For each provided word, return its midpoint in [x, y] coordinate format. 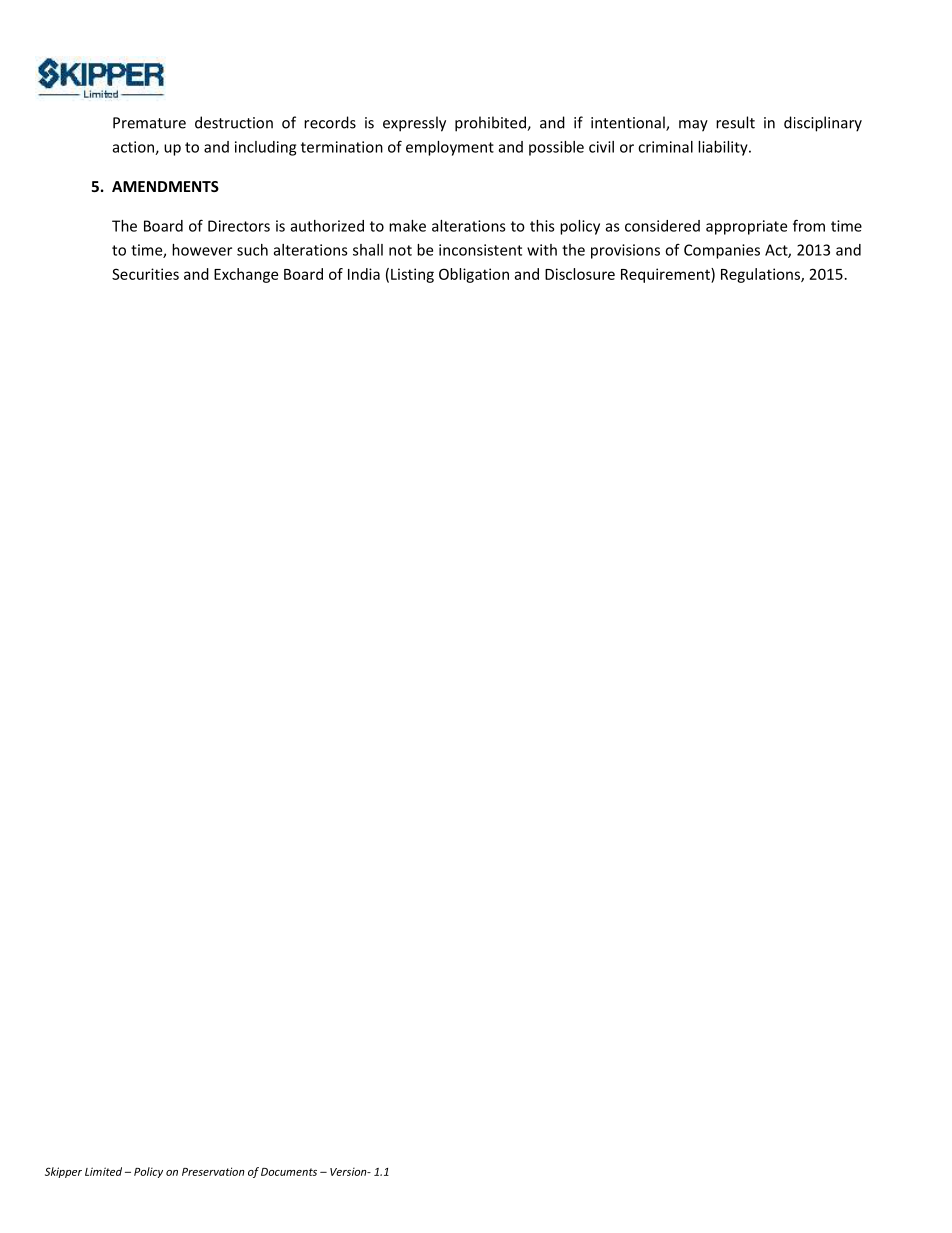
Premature [149, 123]
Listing [412, 275]
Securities [145, 274]
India [364, 274]
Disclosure [580, 274]
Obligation [474, 275]
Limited [103, 1171]
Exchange [246, 275]
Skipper [63, 1172]
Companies [722, 251]
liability [724, 148]
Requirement [666, 275]
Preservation [213, 1171]
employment [450, 148]
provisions [625, 251]
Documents [289, 1172]
